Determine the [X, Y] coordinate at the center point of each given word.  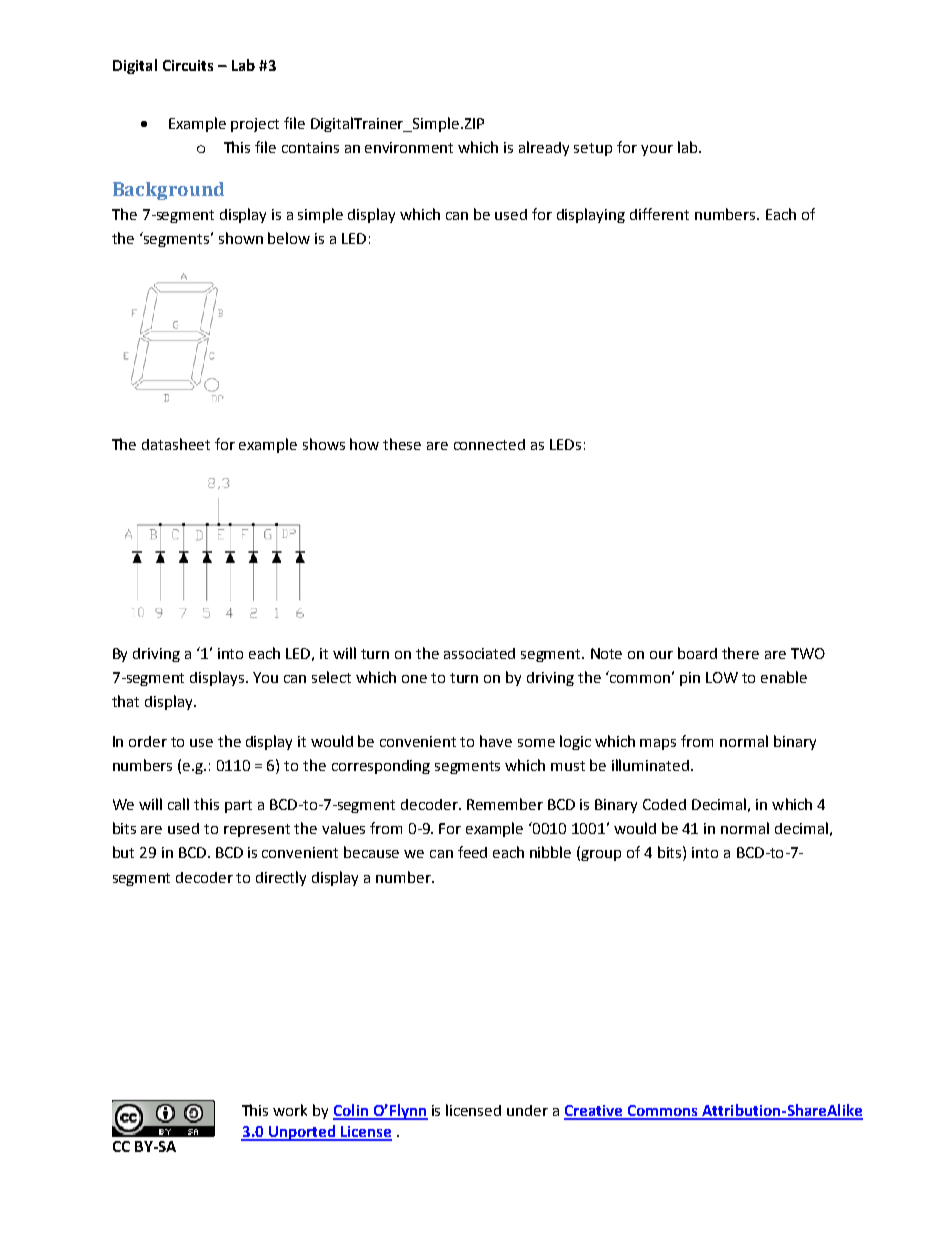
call [178, 804]
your [657, 150]
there [740, 653]
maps [658, 744]
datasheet [176, 444]
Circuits [188, 65]
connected [489, 444]
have [496, 741]
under [527, 1110]
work [290, 1110]
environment [409, 147]
